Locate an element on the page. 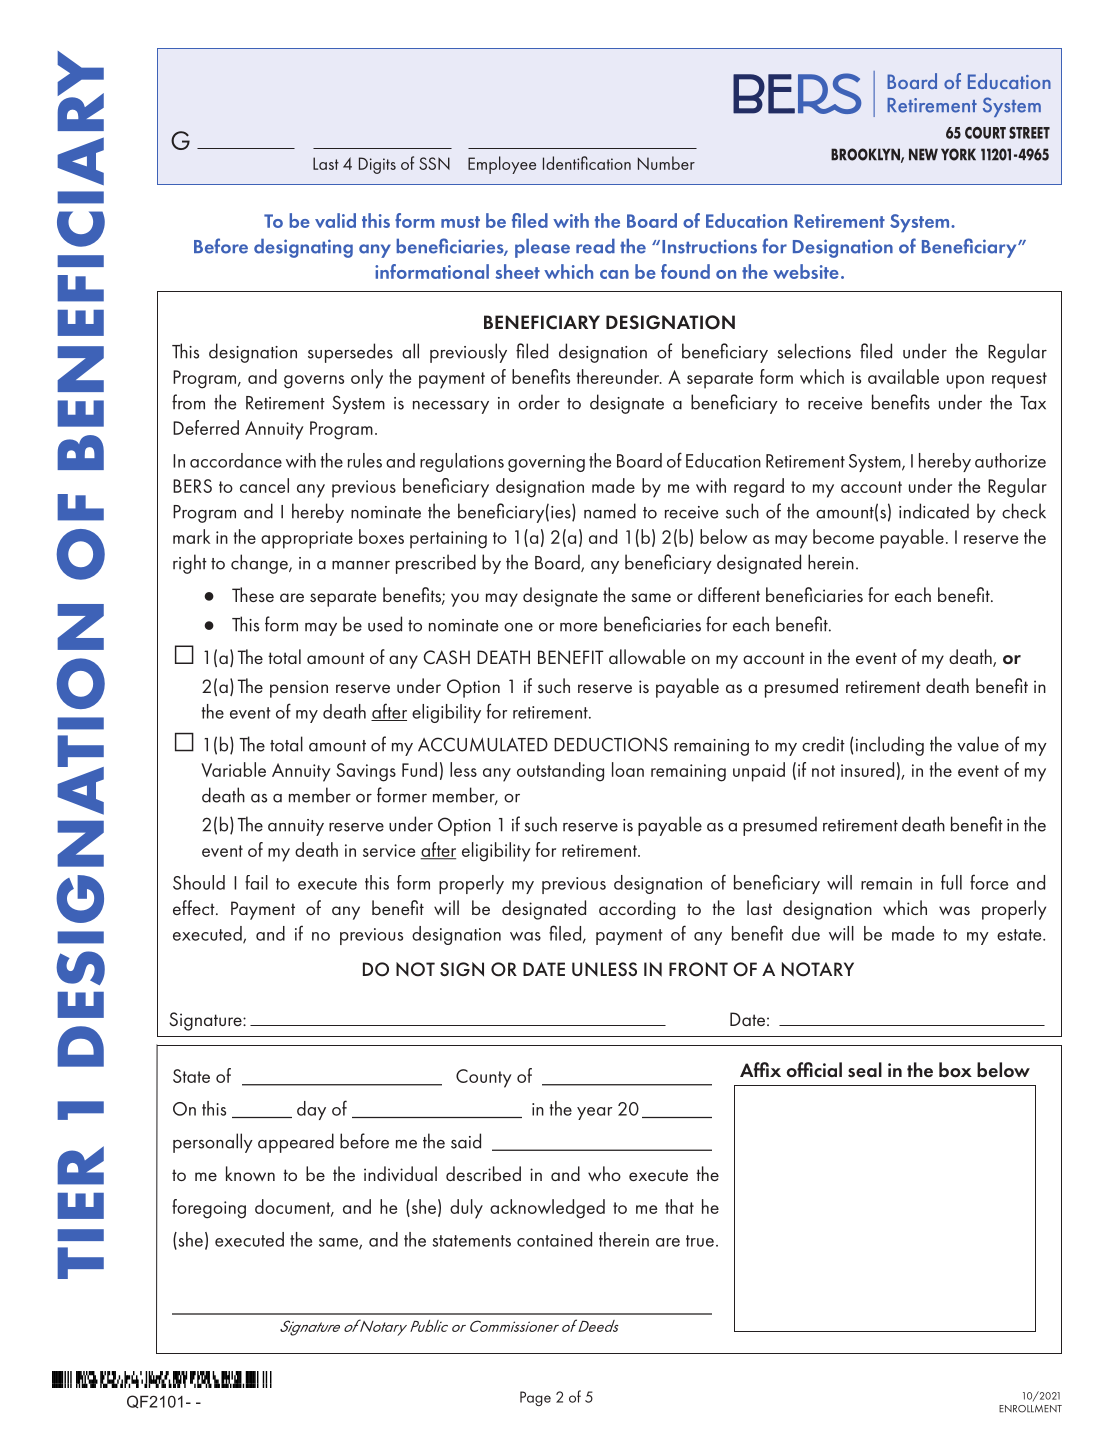  NEW is located at coordinates (923, 154).
